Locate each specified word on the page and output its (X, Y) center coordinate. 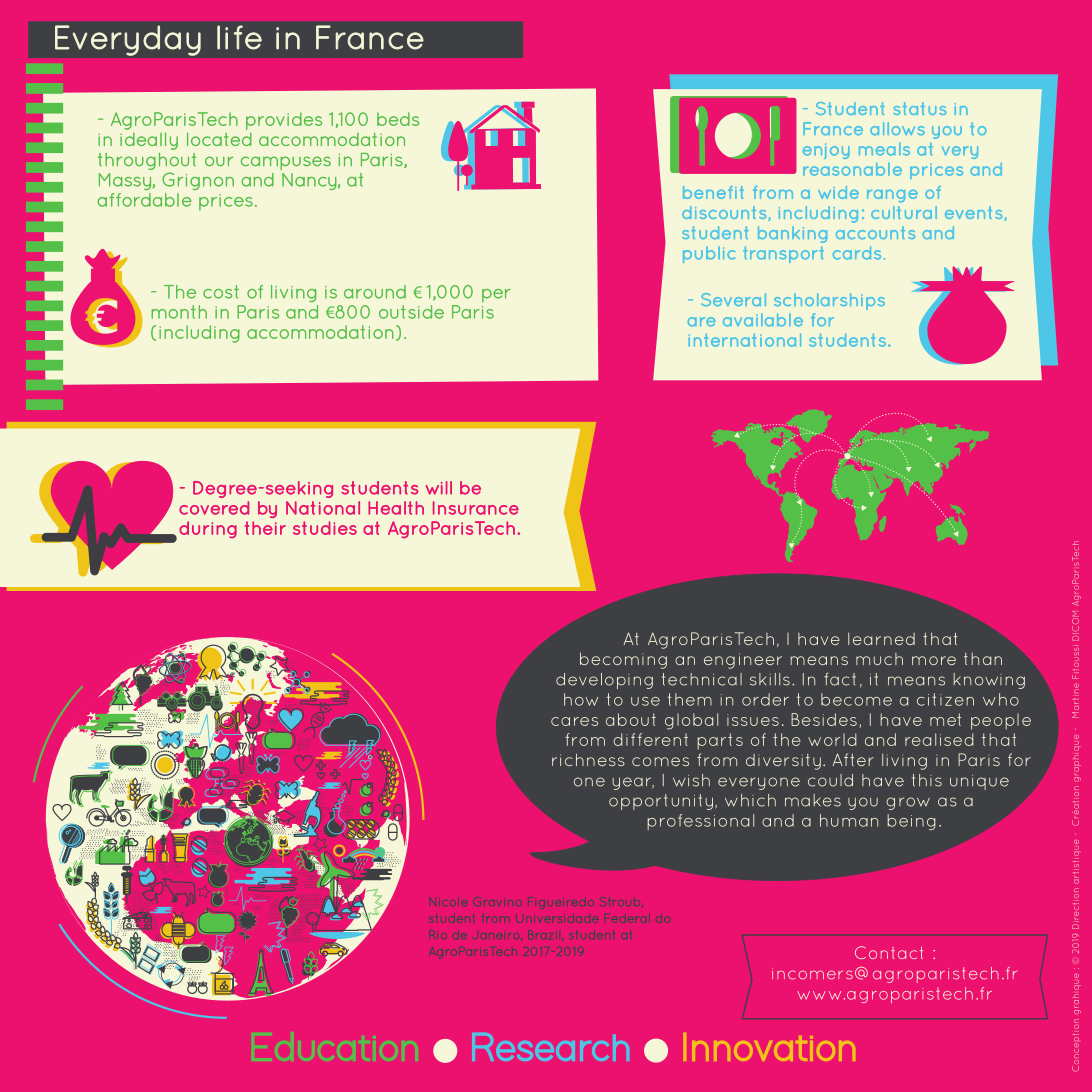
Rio (438, 934)
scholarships (829, 301)
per (496, 295)
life (239, 37)
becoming (623, 660)
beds (398, 119)
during (208, 530)
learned (881, 639)
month (179, 312)
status (920, 108)
